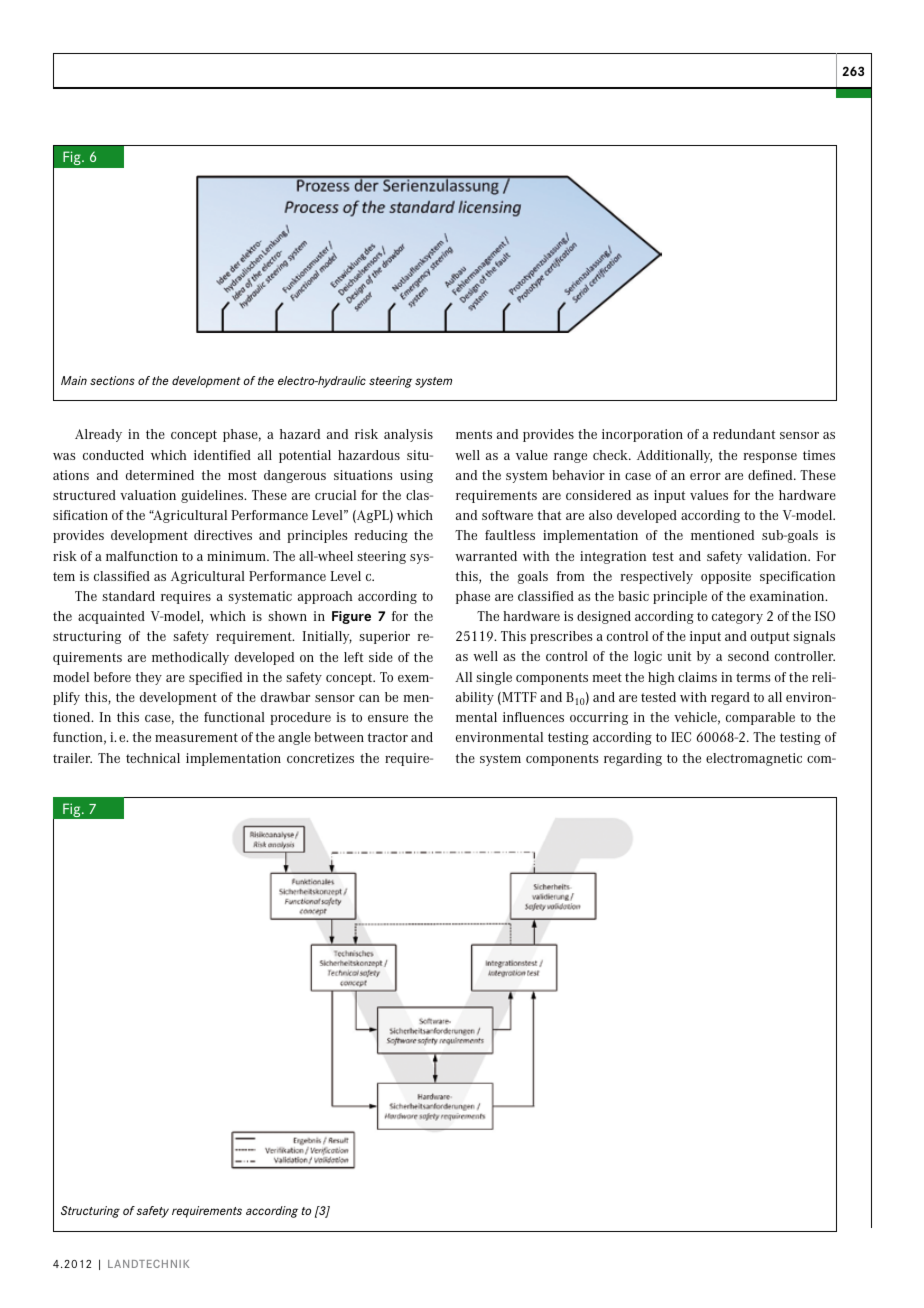  What do you see at coordinates (507, 515) in the image?
I see `software` at bounding box center [507, 515].
